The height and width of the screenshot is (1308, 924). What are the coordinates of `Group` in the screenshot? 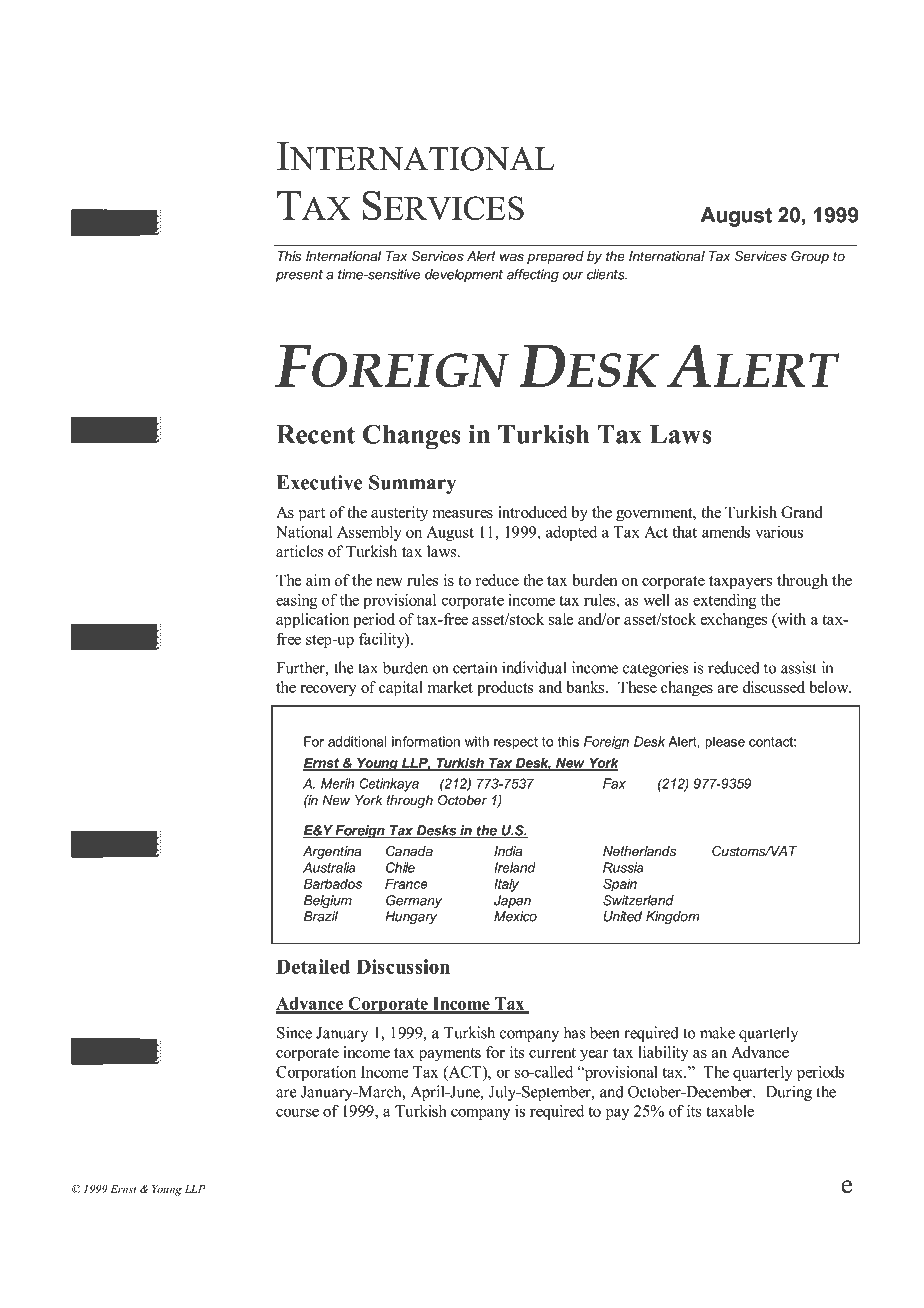 It's located at (810, 257).
